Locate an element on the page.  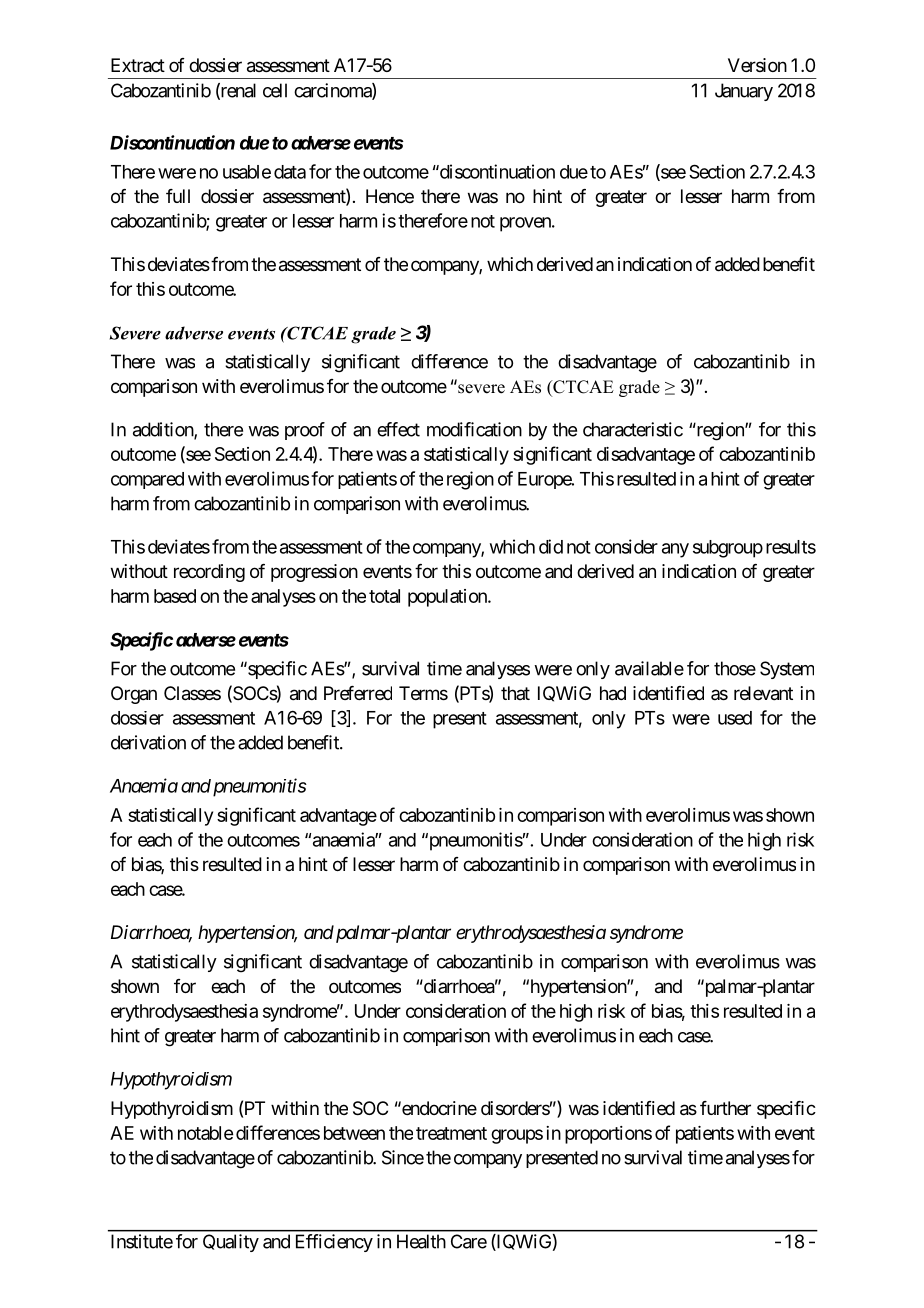
January is located at coordinates (744, 92).
